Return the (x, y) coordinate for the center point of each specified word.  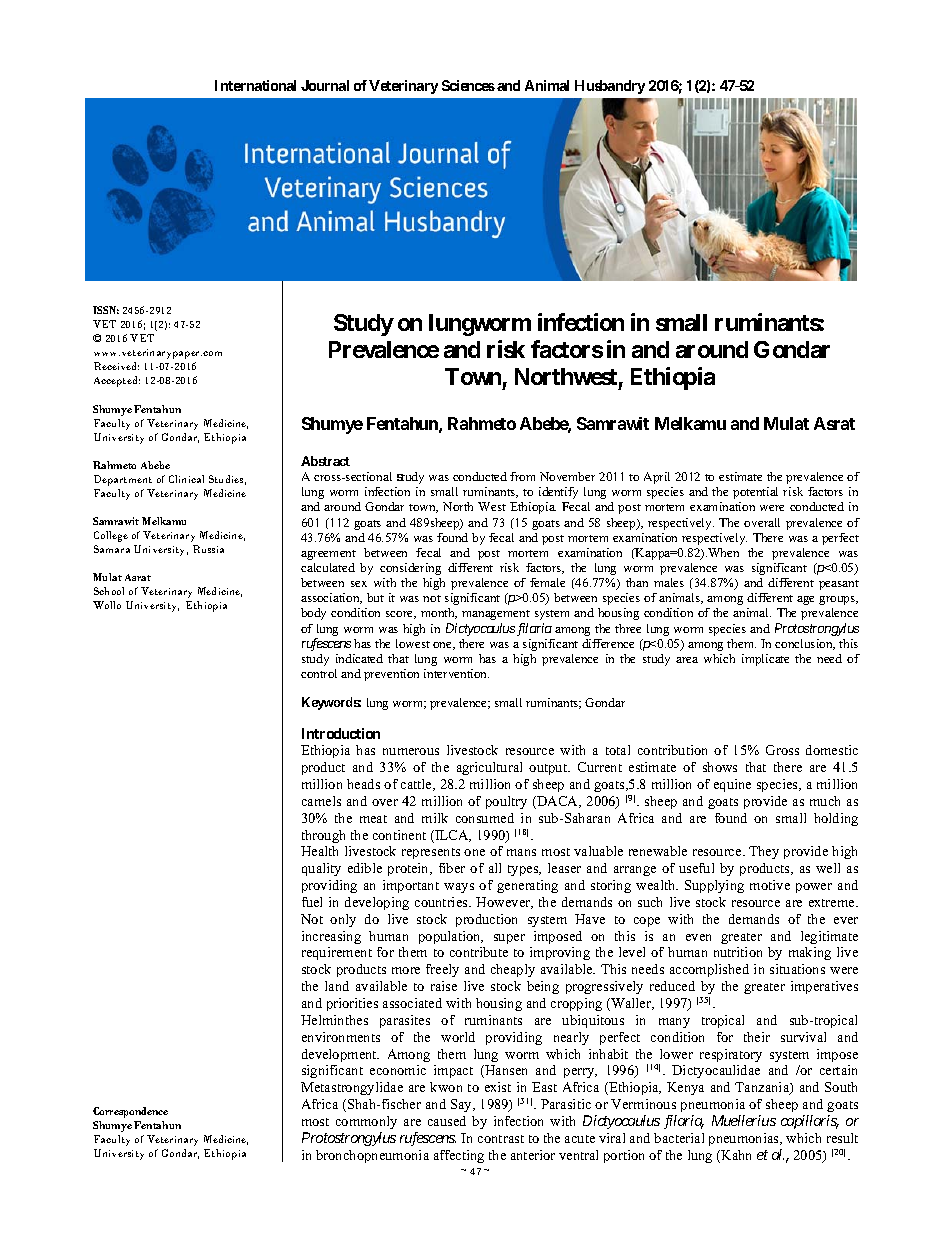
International (255, 85)
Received (116, 366)
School (109, 591)
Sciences (468, 85)
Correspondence (130, 1112)
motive (770, 885)
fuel (312, 902)
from (522, 476)
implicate (765, 660)
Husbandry (610, 87)
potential (755, 493)
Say (463, 1105)
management (496, 615)
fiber (452, 868)
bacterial (679, 1138)
